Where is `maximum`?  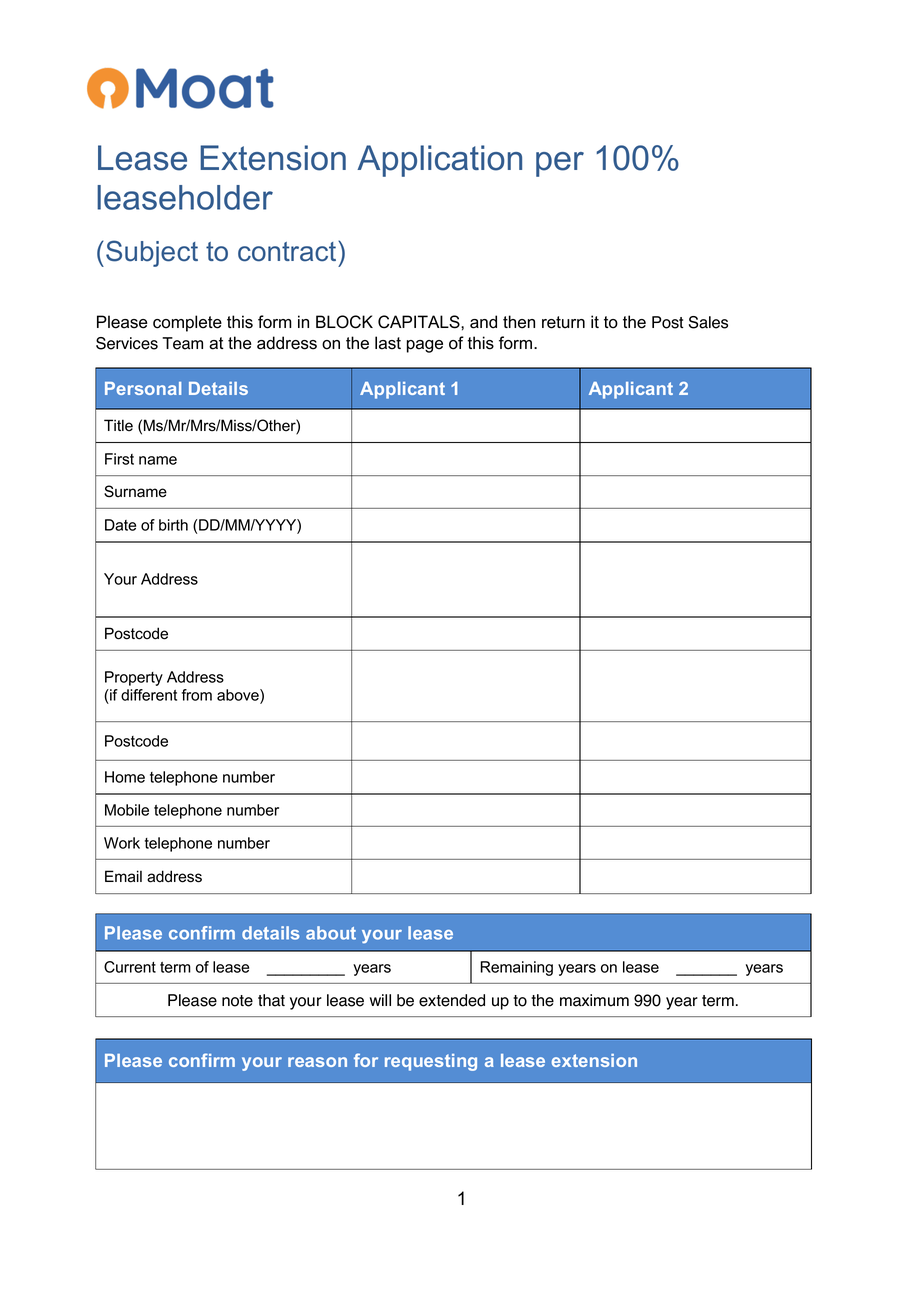
maximum is located at coordinates (594, 1000).
